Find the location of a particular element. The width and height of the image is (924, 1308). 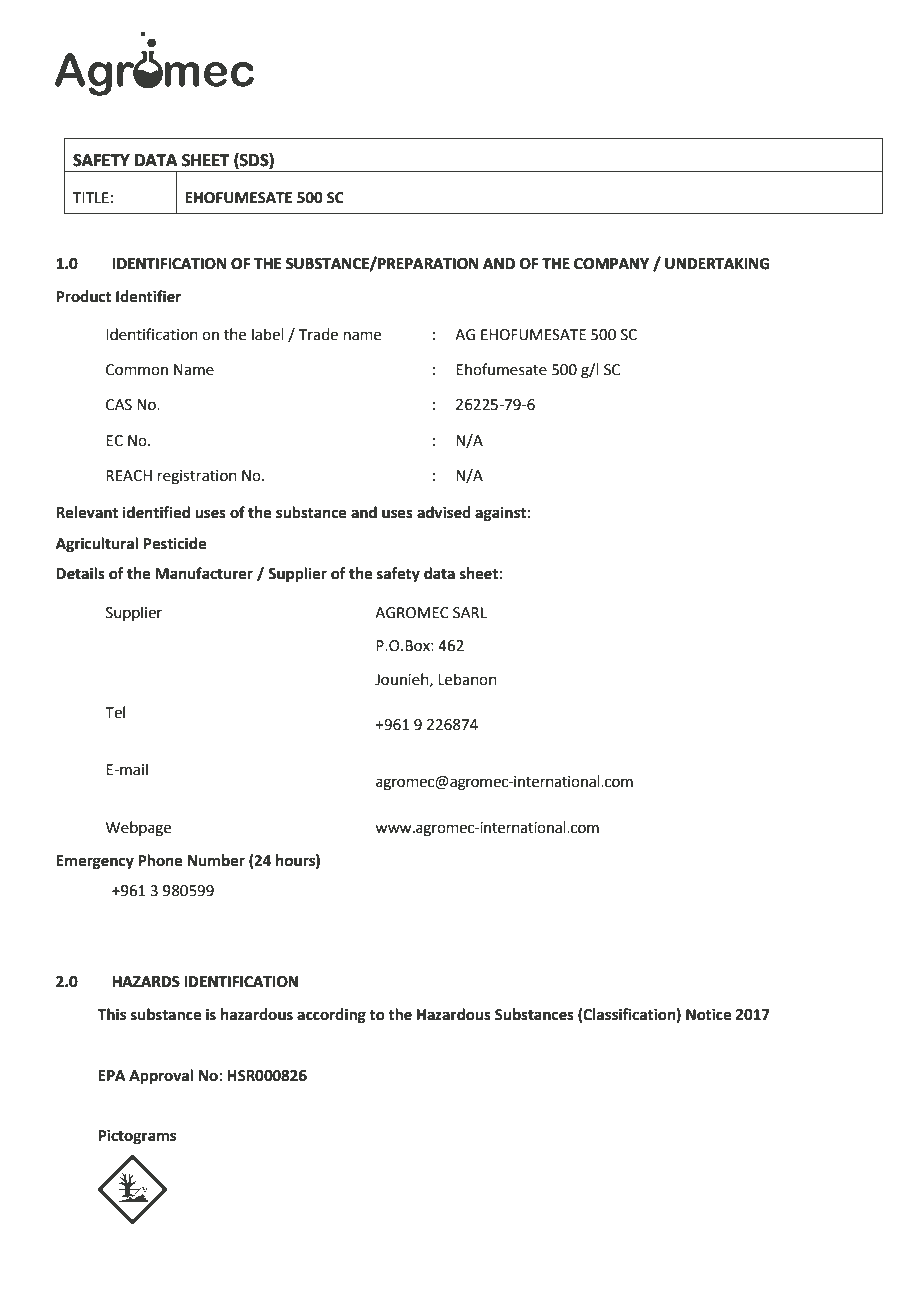

Notice is located at coordinates (708, 1014).
